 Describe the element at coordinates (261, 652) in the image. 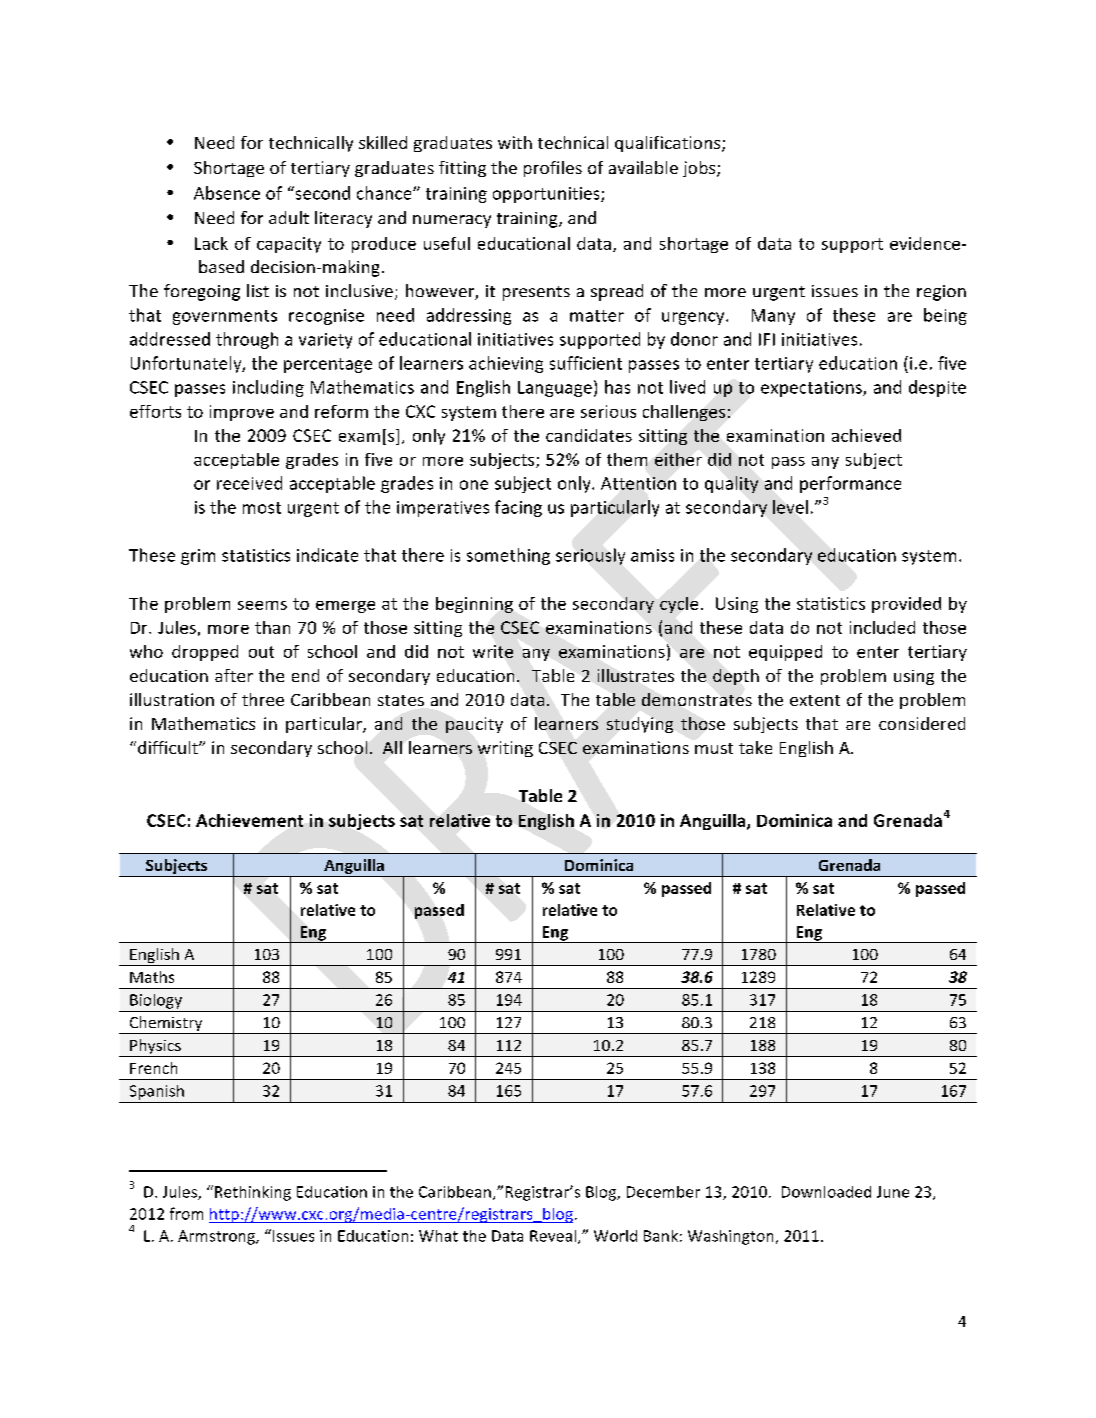

I see `out` at that location.
